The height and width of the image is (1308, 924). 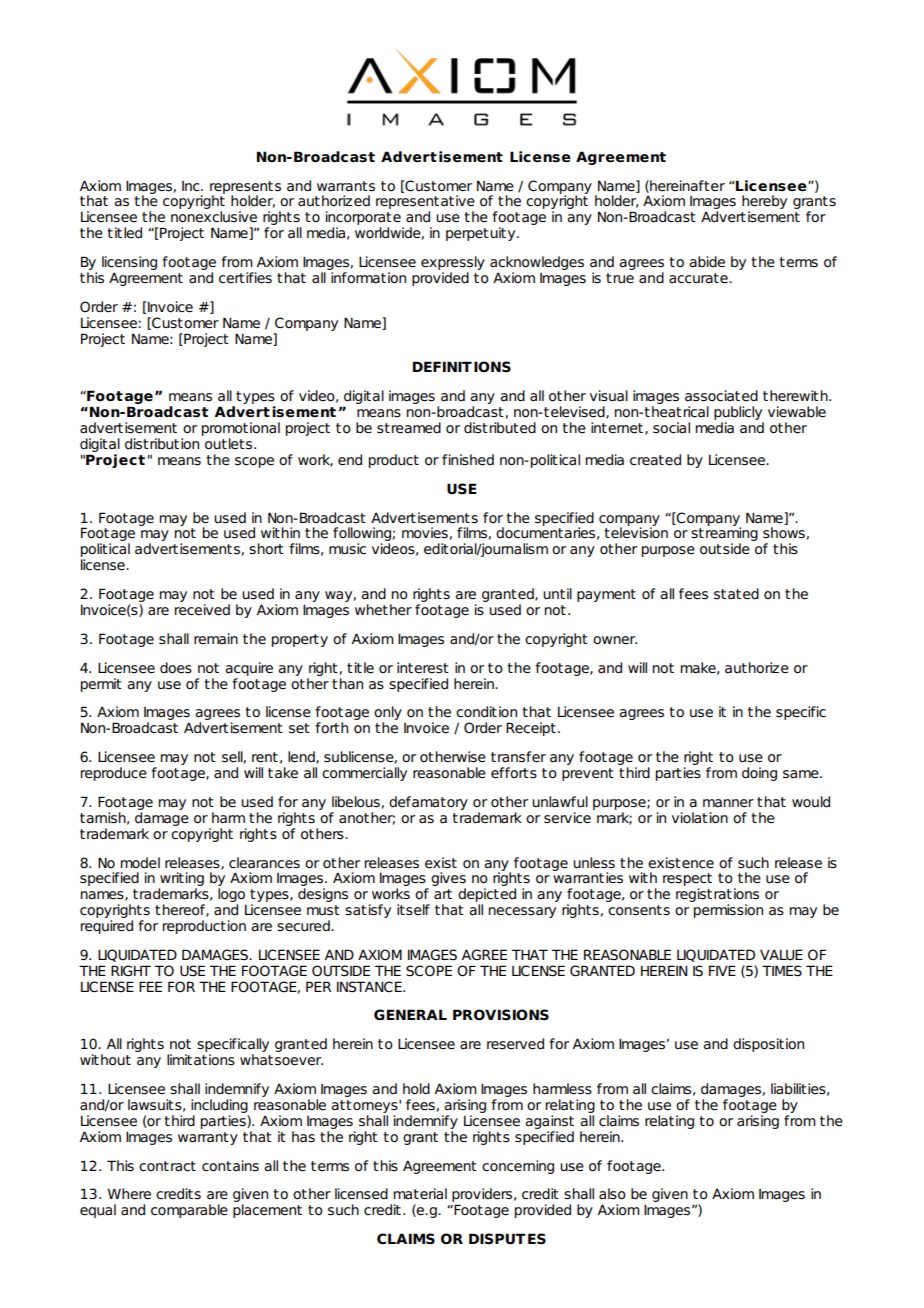 I want to click on contract, so click(x=167, y=1166).
